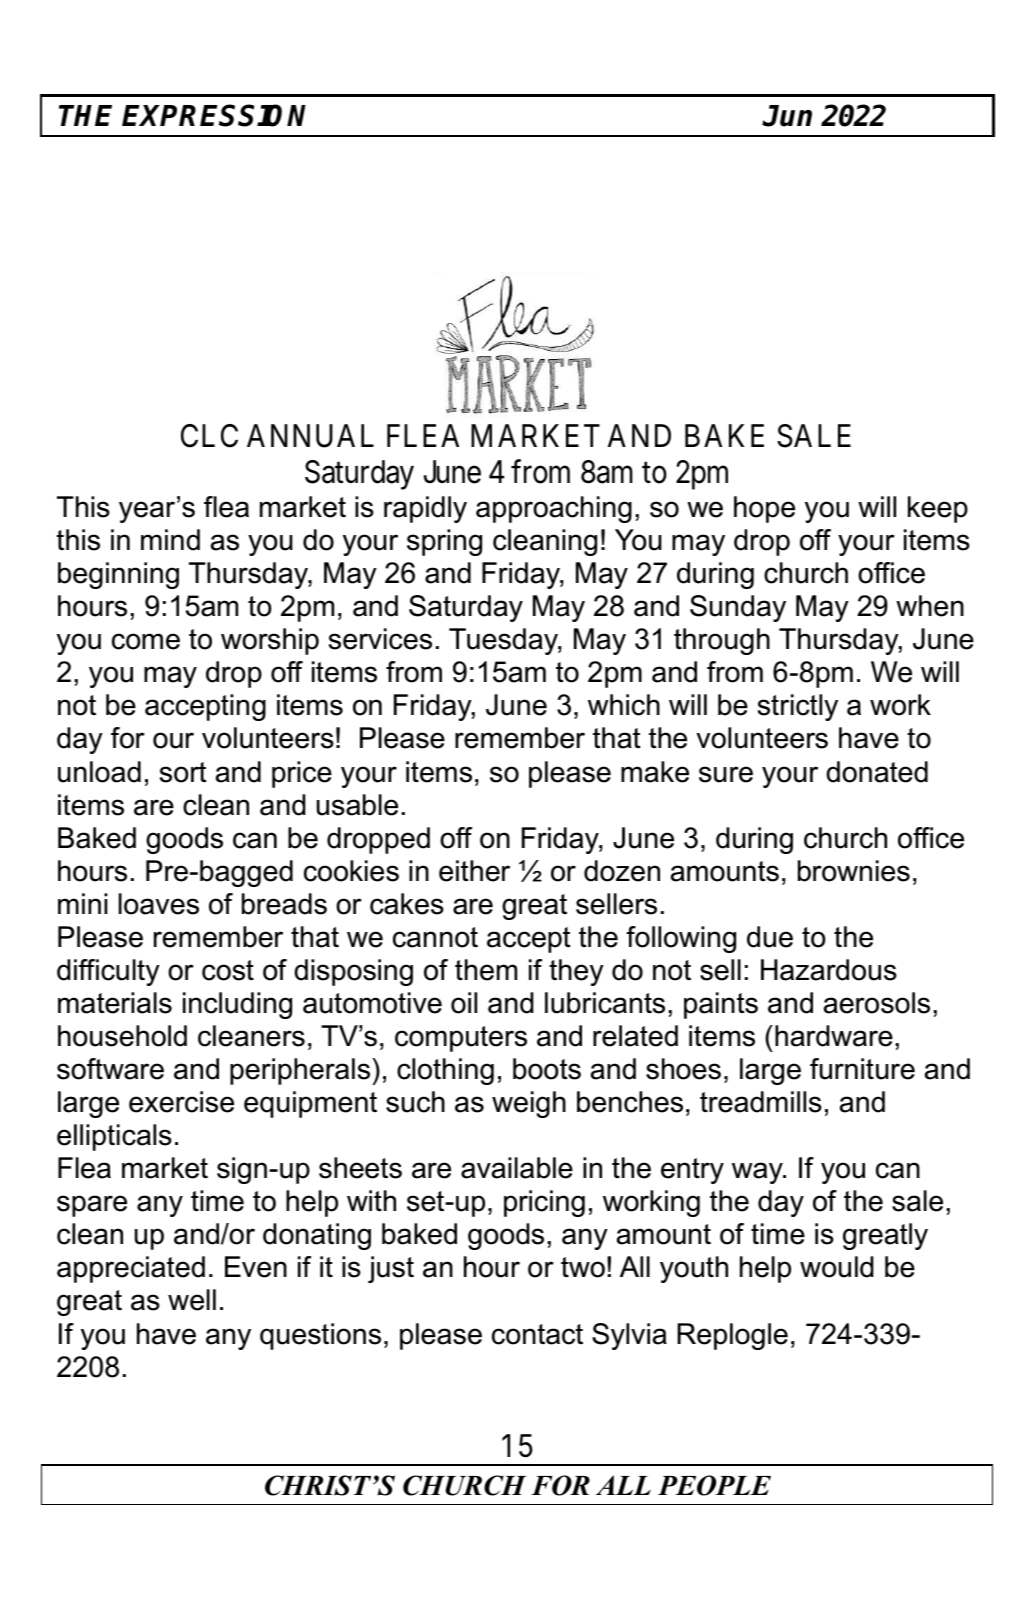 The height and width of the image is (1599, 1034). What do you see at coordinates (228, 970) in the image?
I see `cost` at bounding box center [228, 970].
